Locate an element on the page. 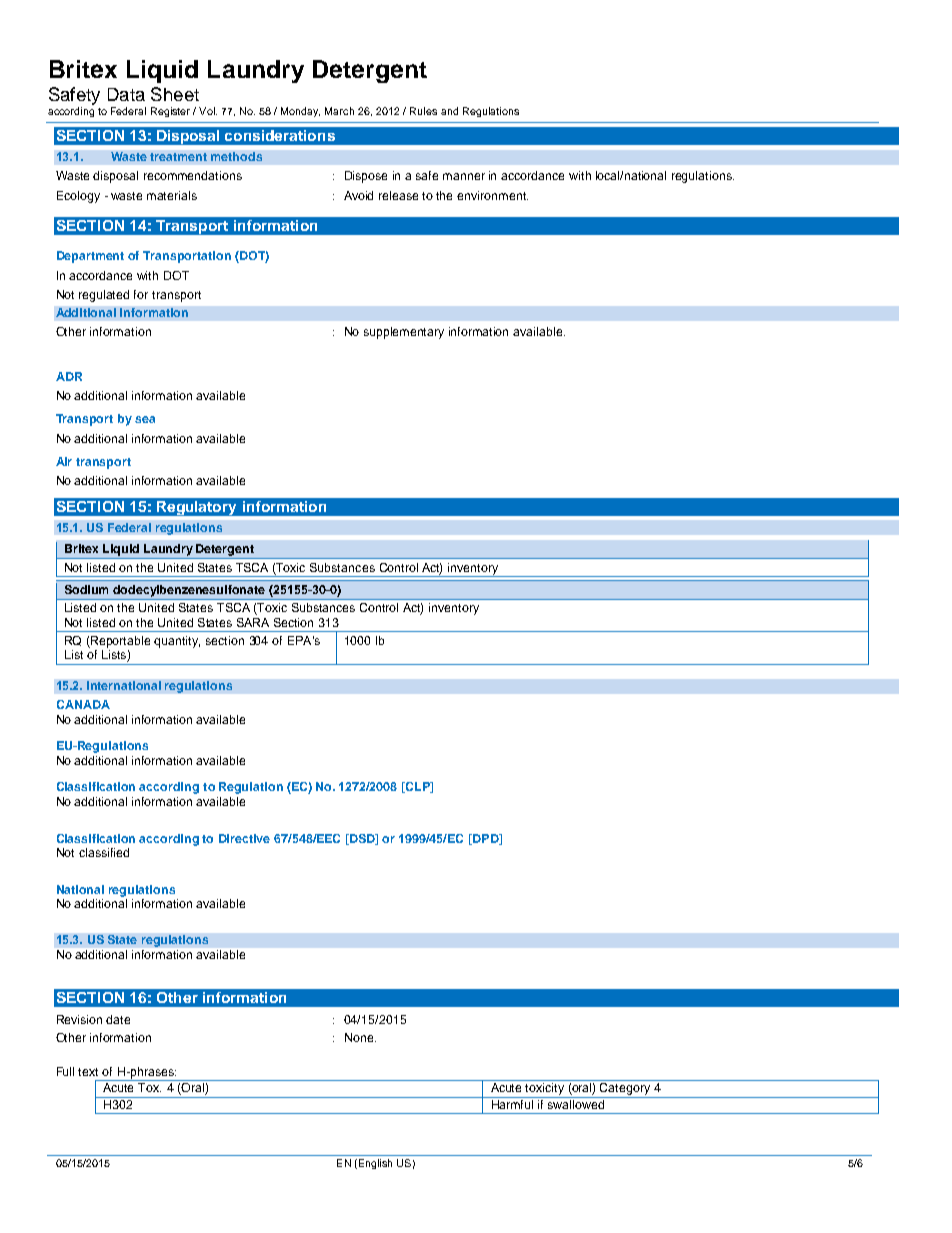  Data is located at coordinates (126, 94).
